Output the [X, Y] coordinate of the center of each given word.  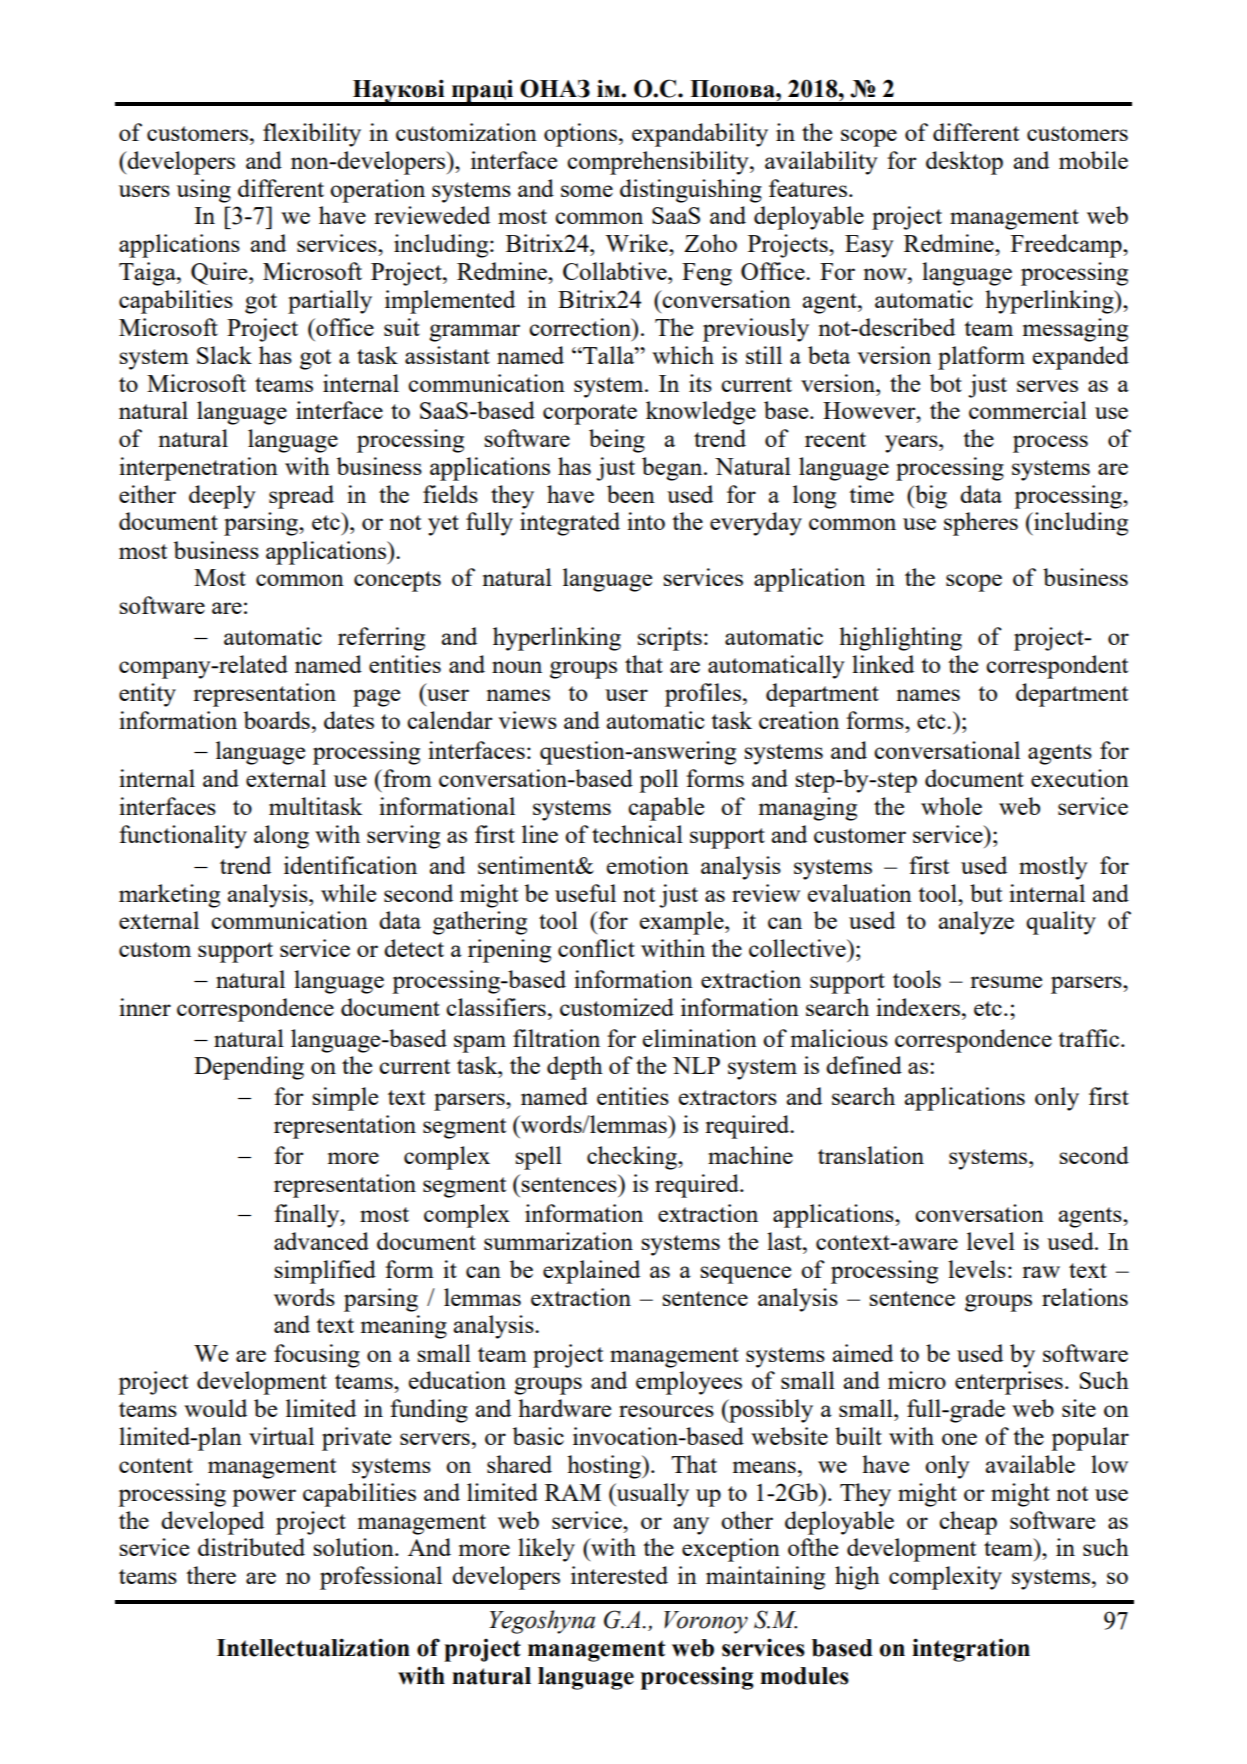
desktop [964, 163]
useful [585, 893]
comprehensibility [659, 163]
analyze [976, 923]
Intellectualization [313, 1647]
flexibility [312, 135]
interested [619, 1575]
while [348, 893]
